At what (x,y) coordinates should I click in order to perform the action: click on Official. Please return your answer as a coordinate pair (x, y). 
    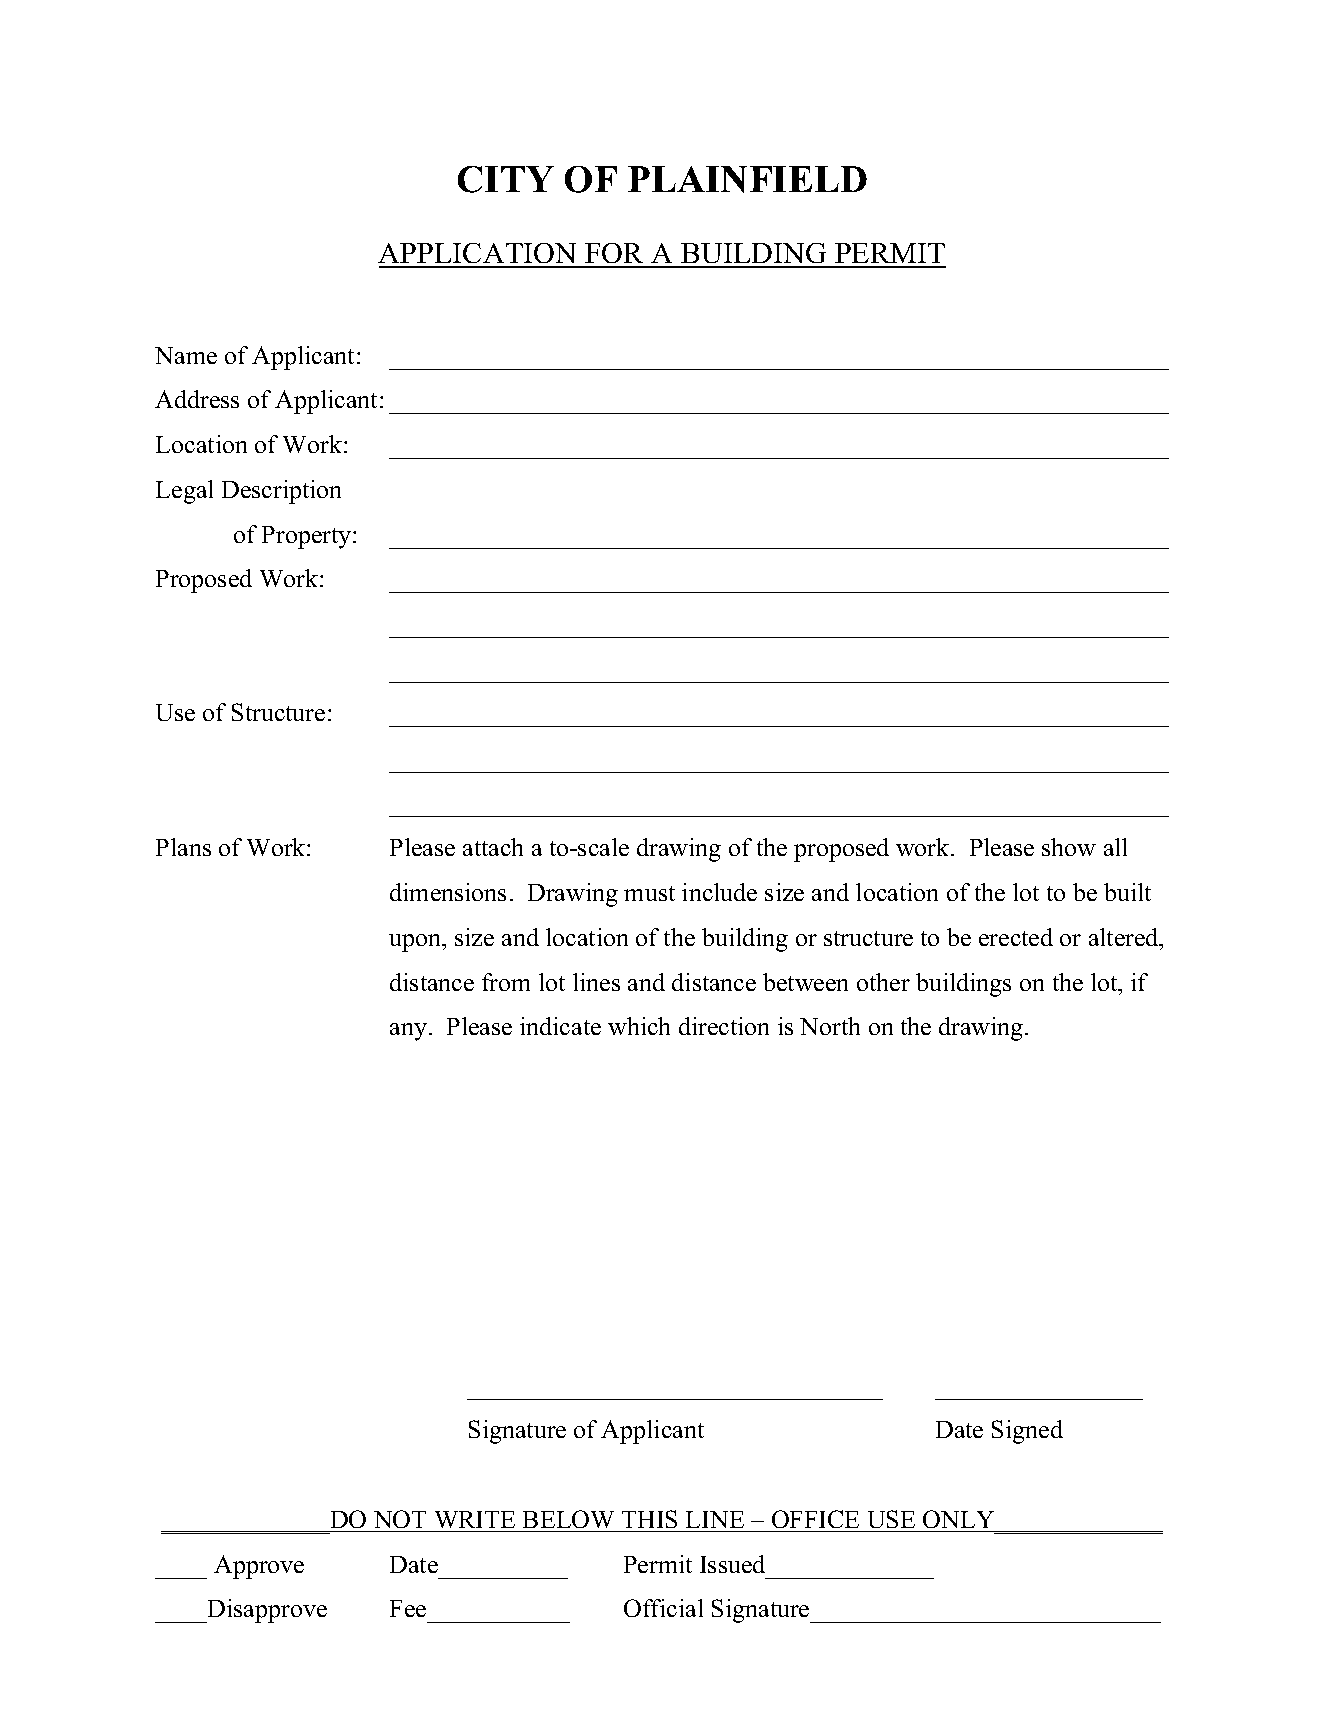
    Looking at the image, I should click on (663, 1608).
